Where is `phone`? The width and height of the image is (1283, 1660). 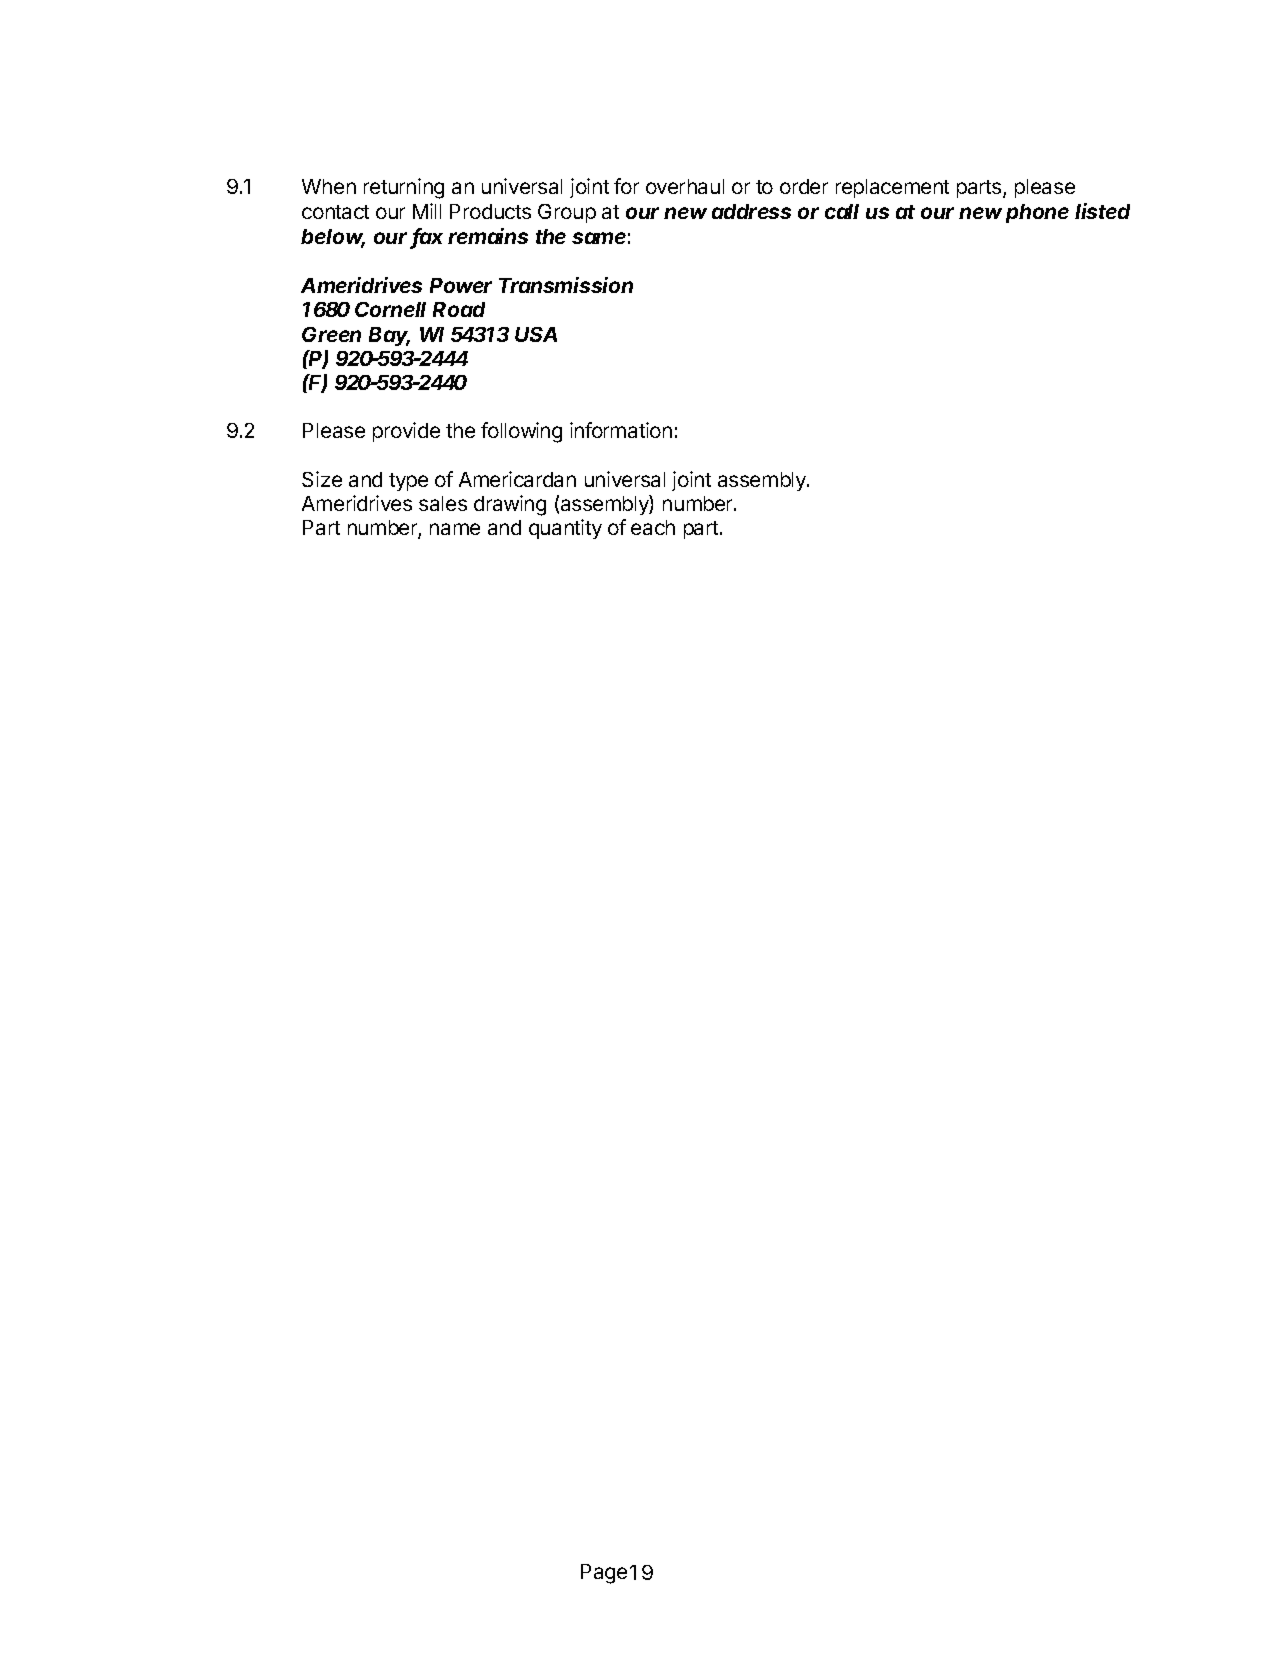 phone is located at coordinates (1037, 213).
